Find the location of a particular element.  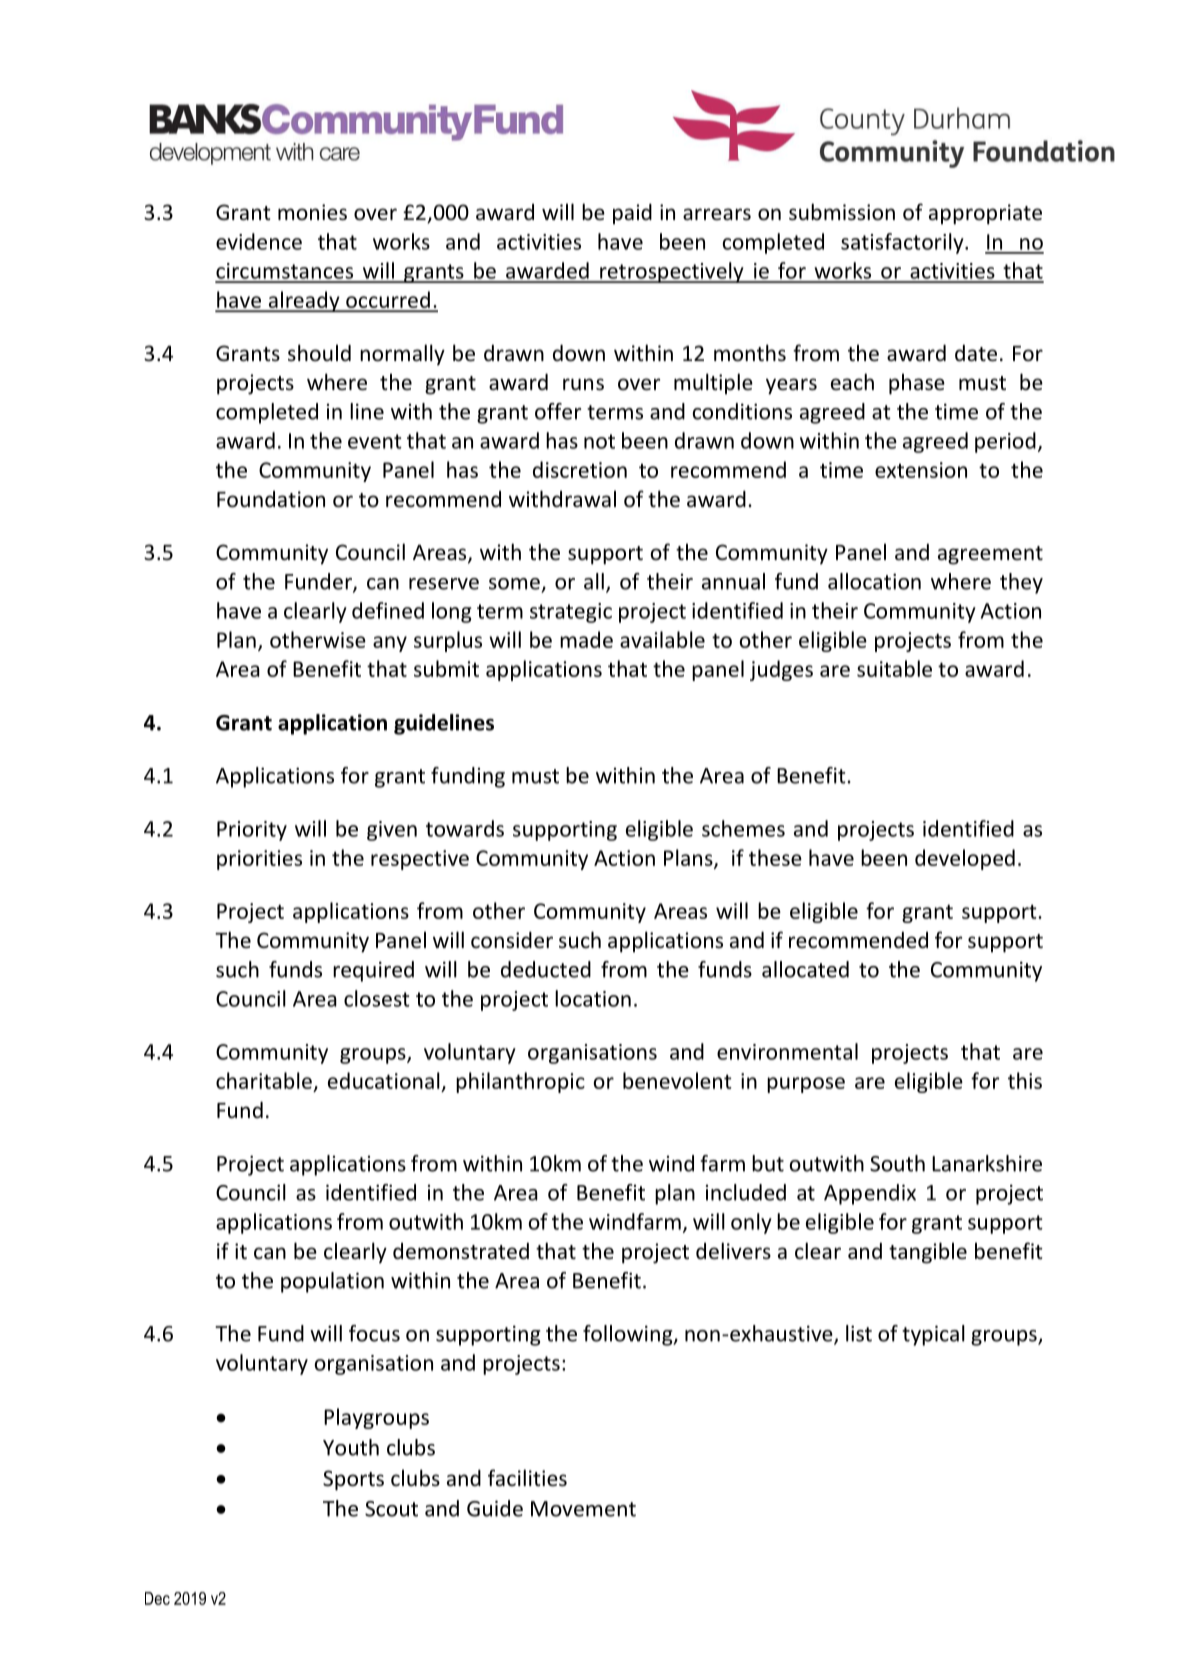

priorities is located at coordinates (259, 860).
